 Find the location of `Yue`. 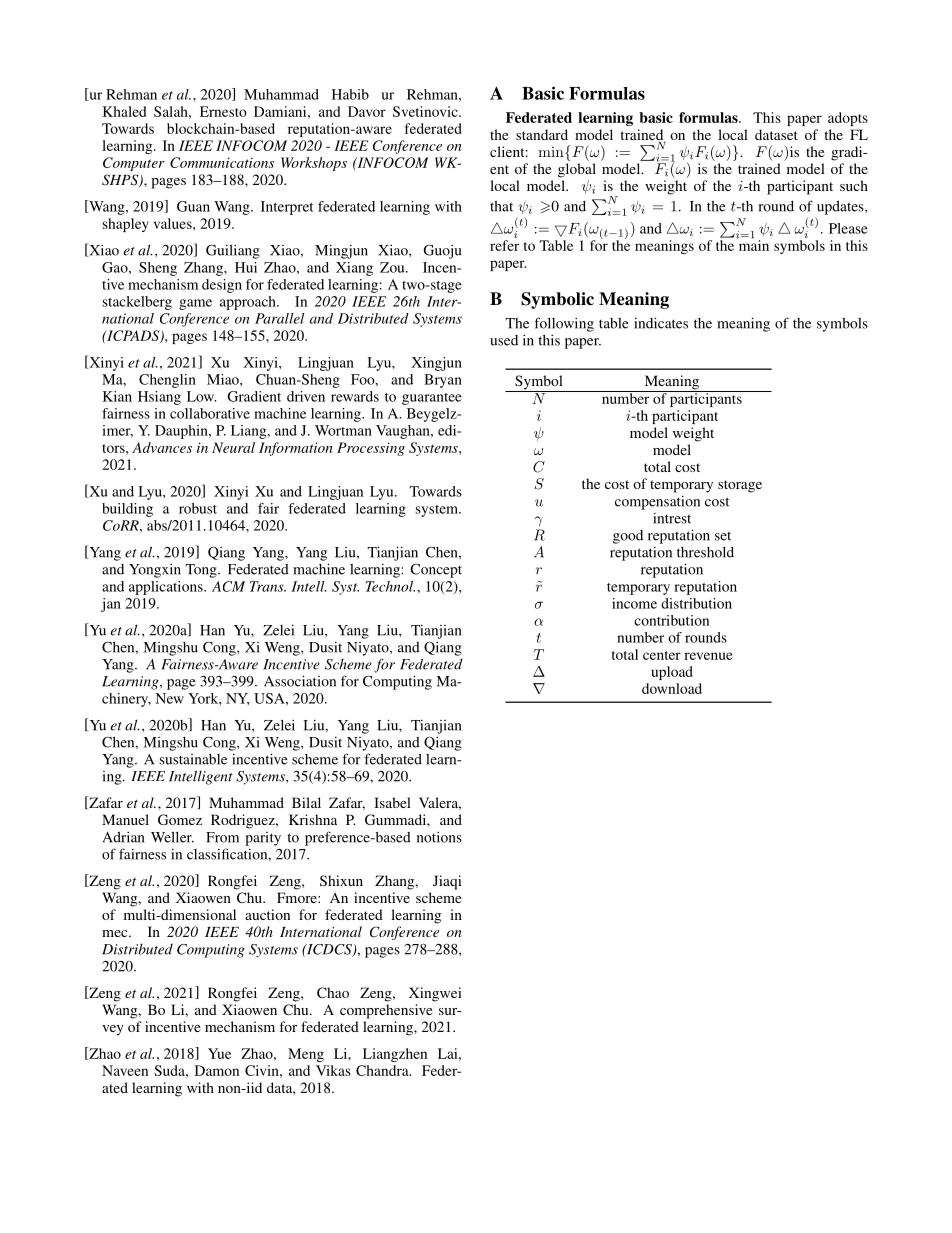

Yue is located at coordinates (219, 1053).
